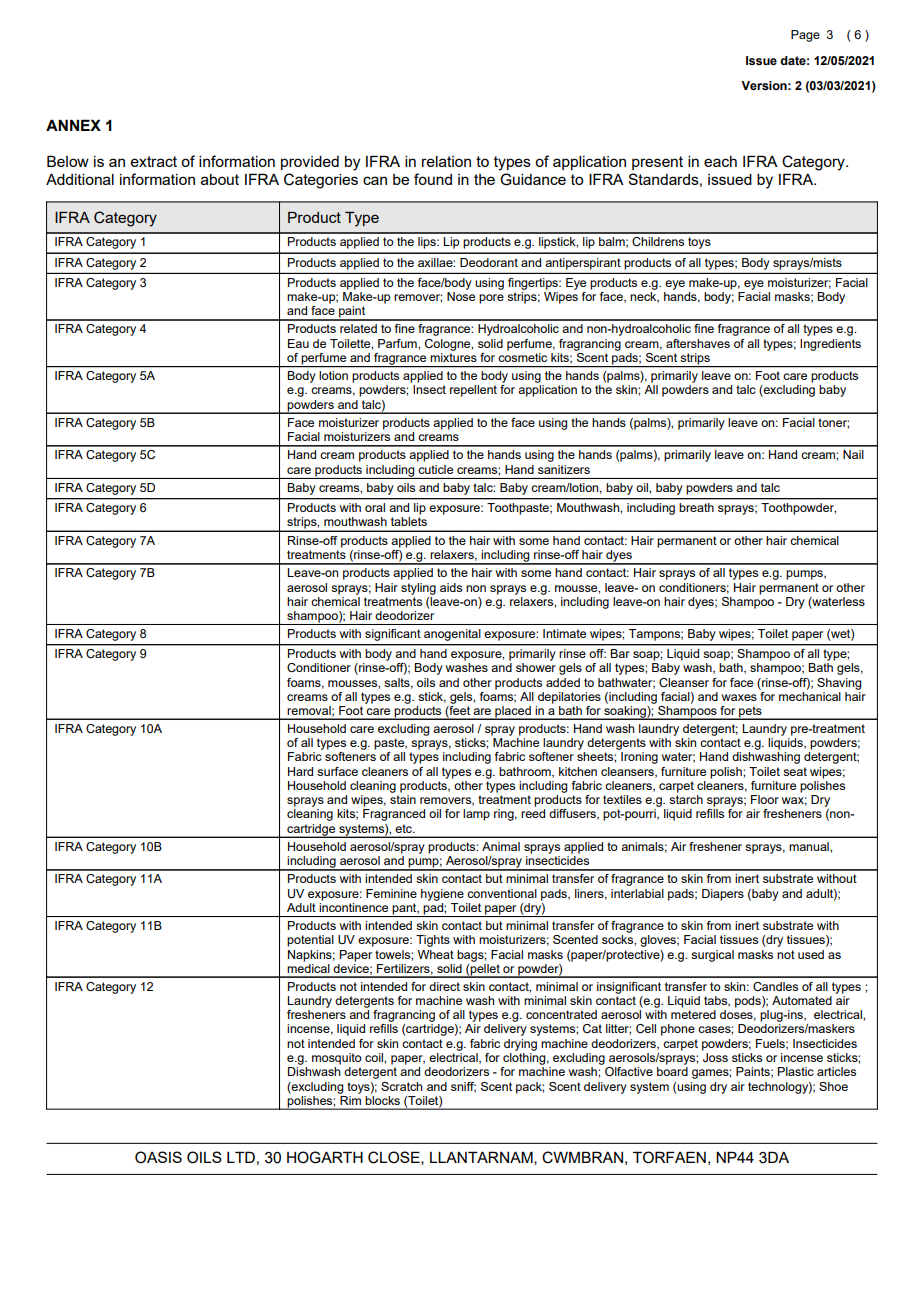 The height and width of the screenshot is (1308, 924). I want to click on Eau, so click(298, 343).
